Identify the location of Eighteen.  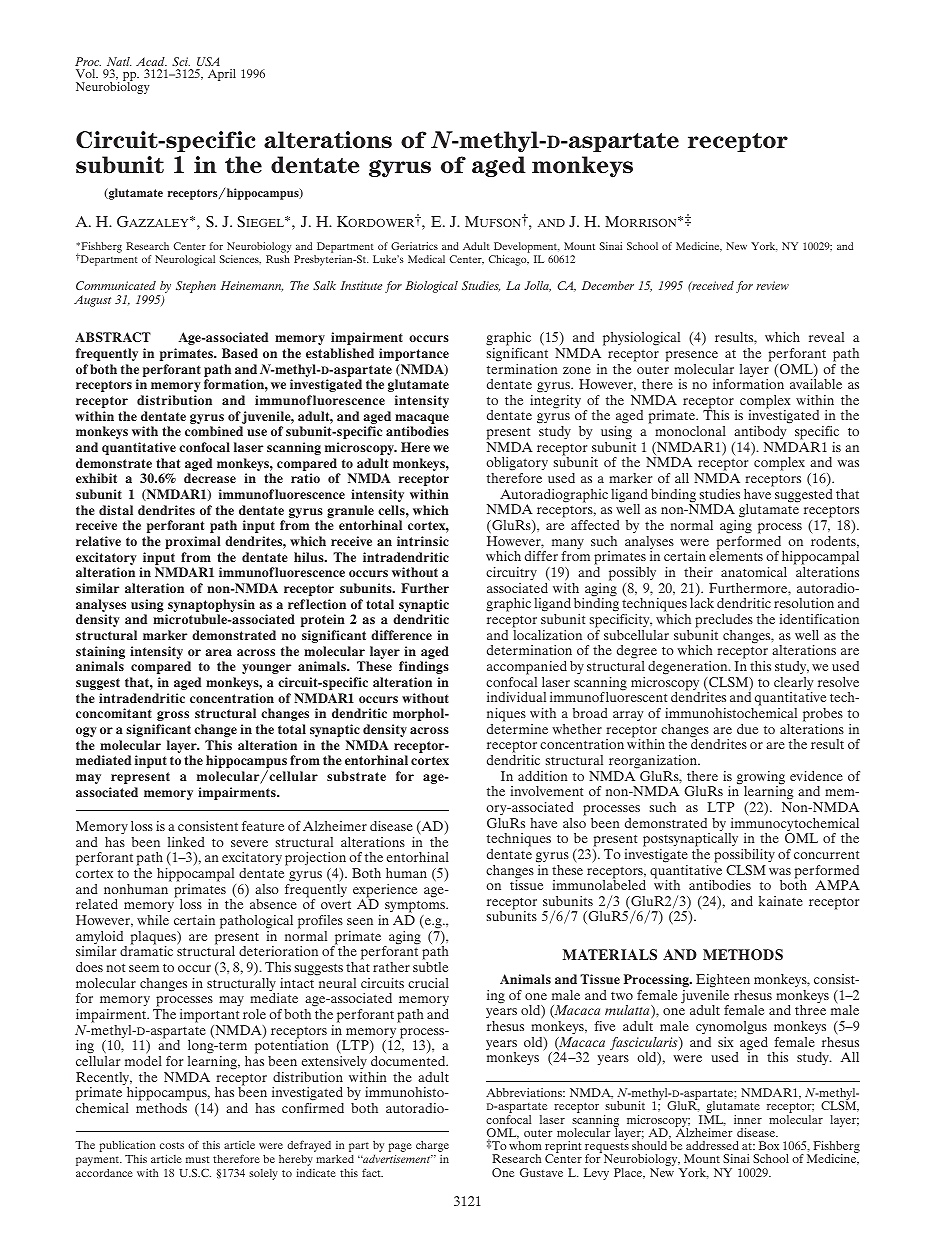
(723, 981).
